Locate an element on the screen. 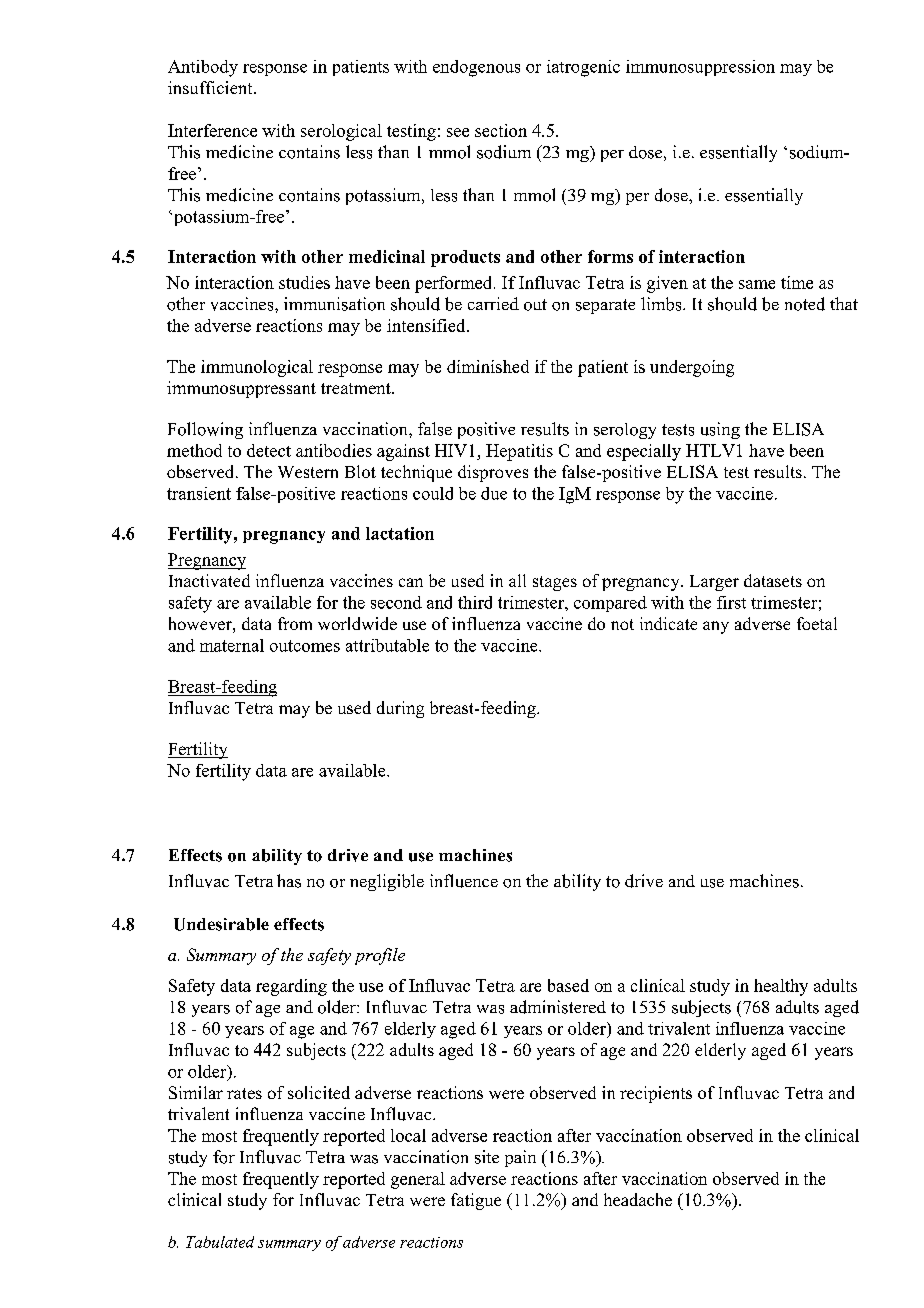 The height and width of the screenshot is (1308, 924). immunosuppression is located at coordinates (700, 68).
